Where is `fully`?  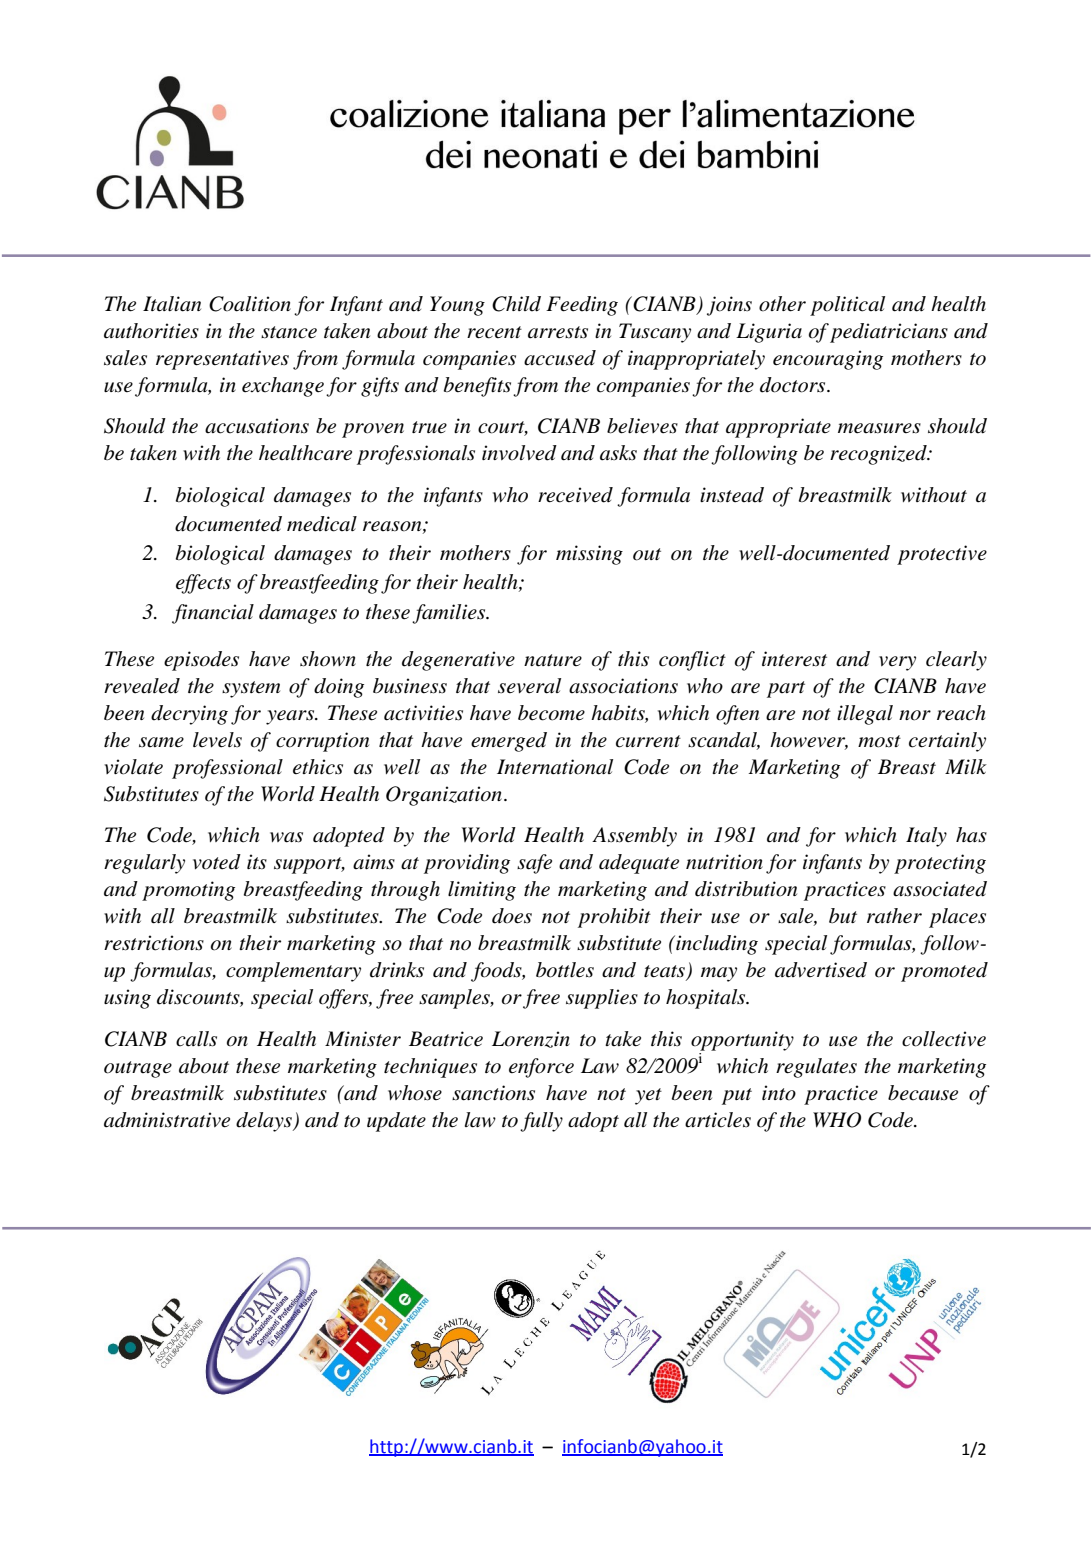
fully is located at coordinates (541, 1122).
